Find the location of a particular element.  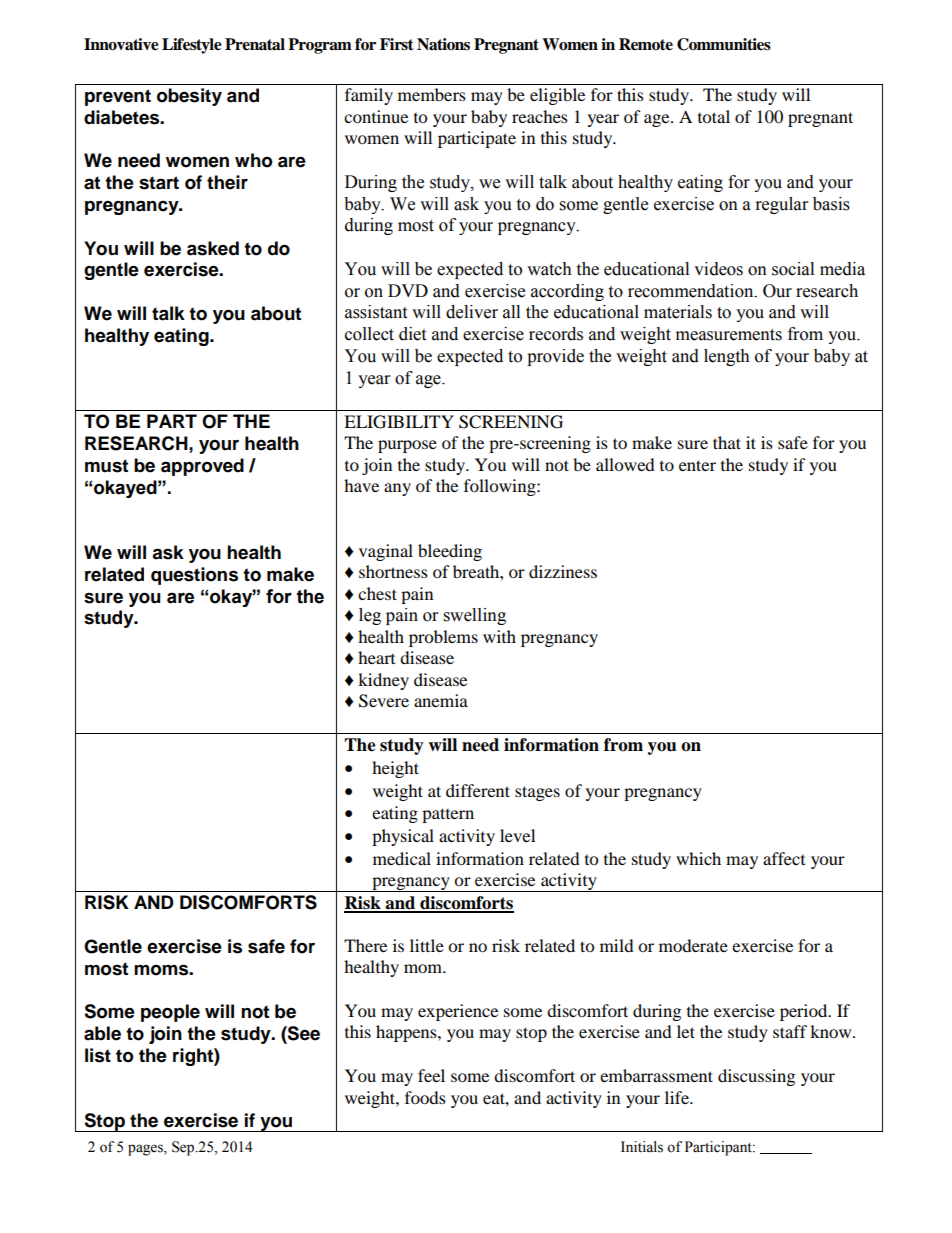

different is located at coordinates (478, 790).
